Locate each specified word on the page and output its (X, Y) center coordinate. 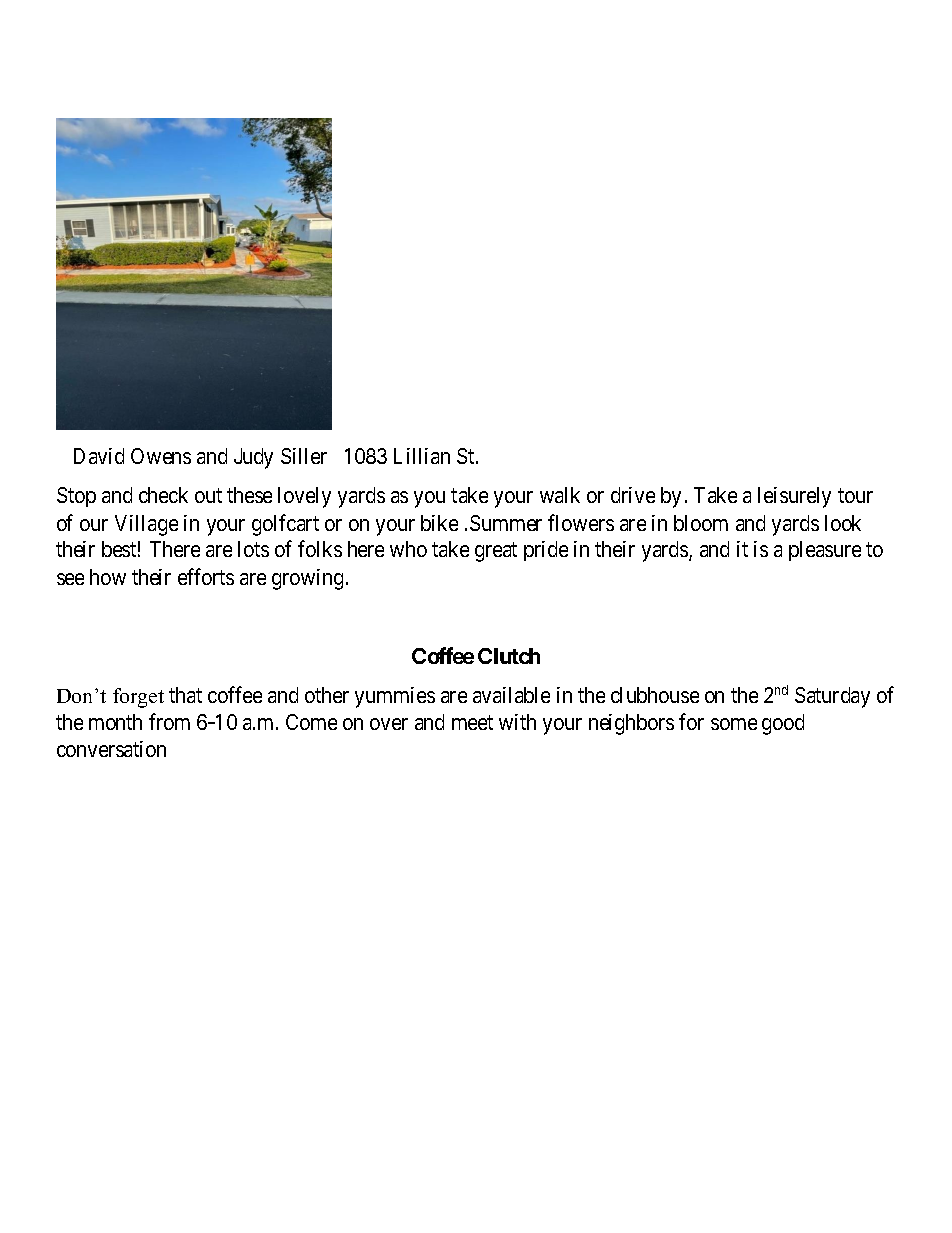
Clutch (509, 656)
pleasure (825, 551)
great (496, 552)
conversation (111, 749)
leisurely (794, 497)
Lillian (422, 456)
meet (472, 722)
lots (253, 549)
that (185, 695)
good (783, 724)
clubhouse (655, 695)
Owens (161, 456)
